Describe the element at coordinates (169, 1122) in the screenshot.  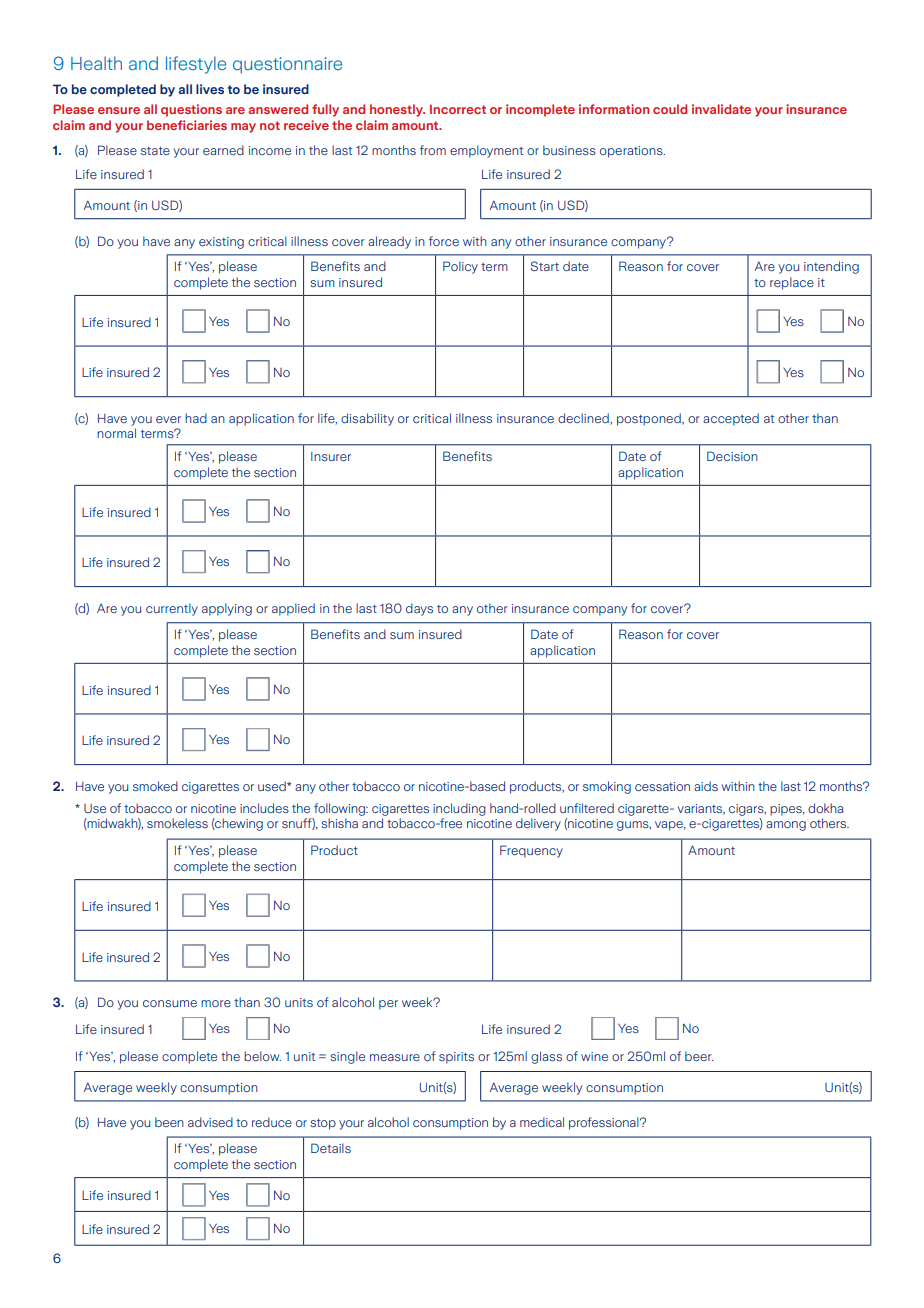
I see `been` at that location.
